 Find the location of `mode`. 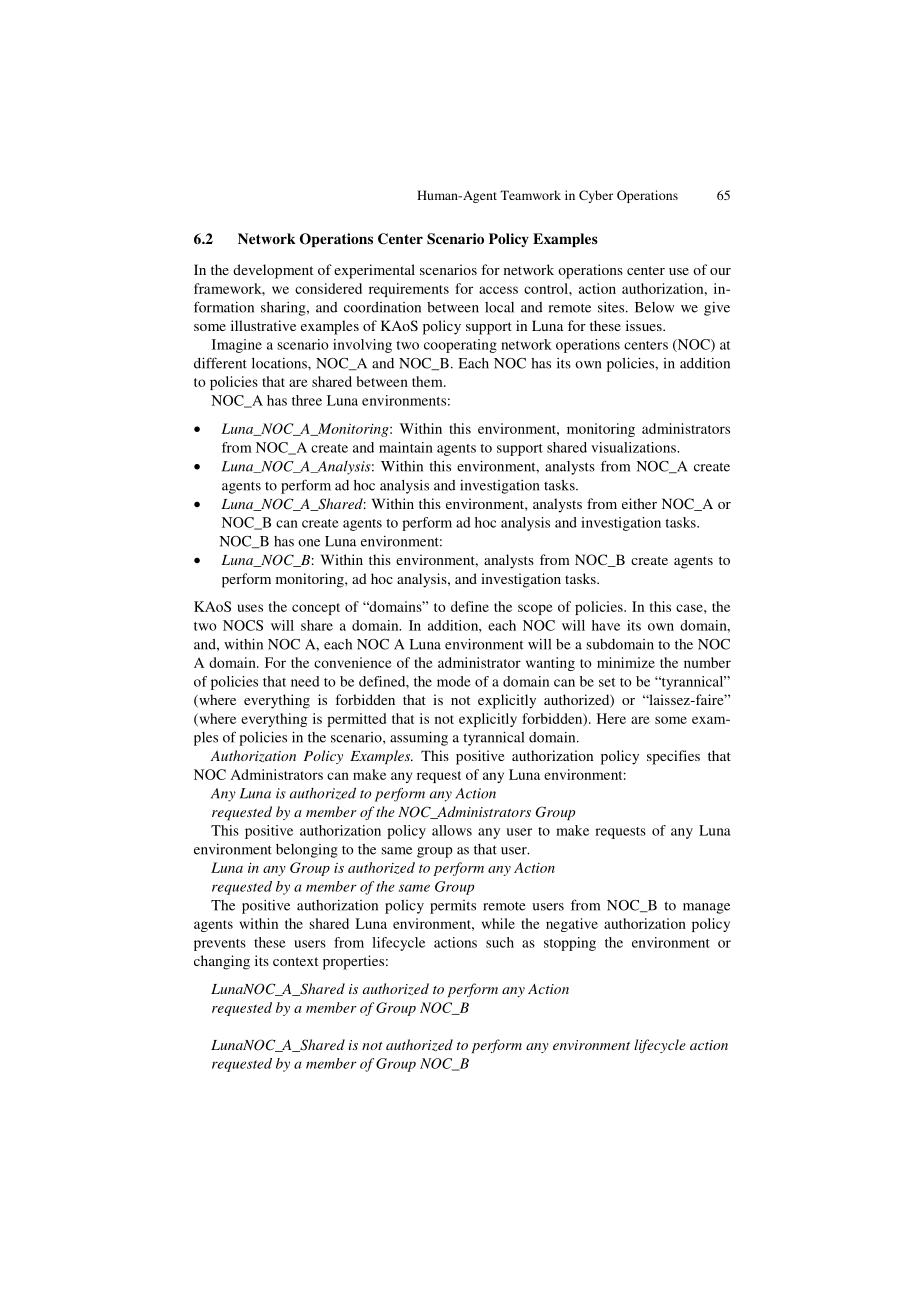

mode is located at coordinates (454, 681).
